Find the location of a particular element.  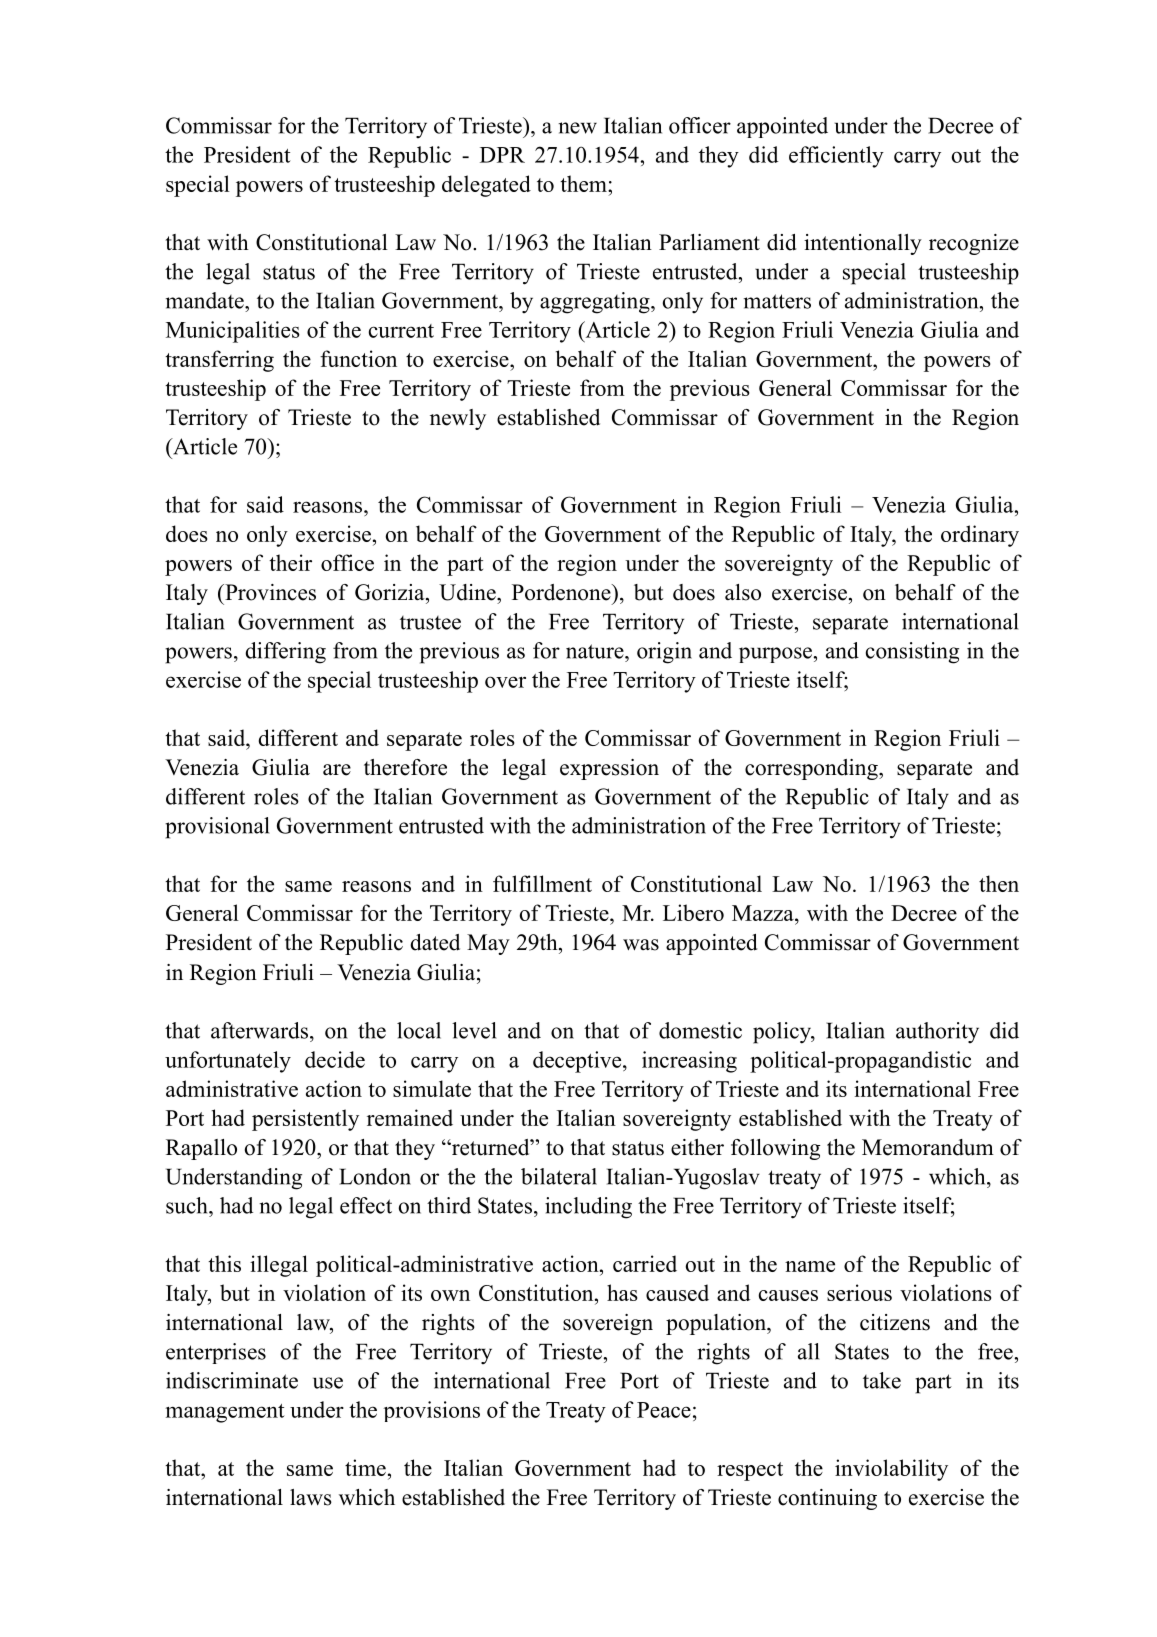

bilateral is located at coordinates (559, 1176).
